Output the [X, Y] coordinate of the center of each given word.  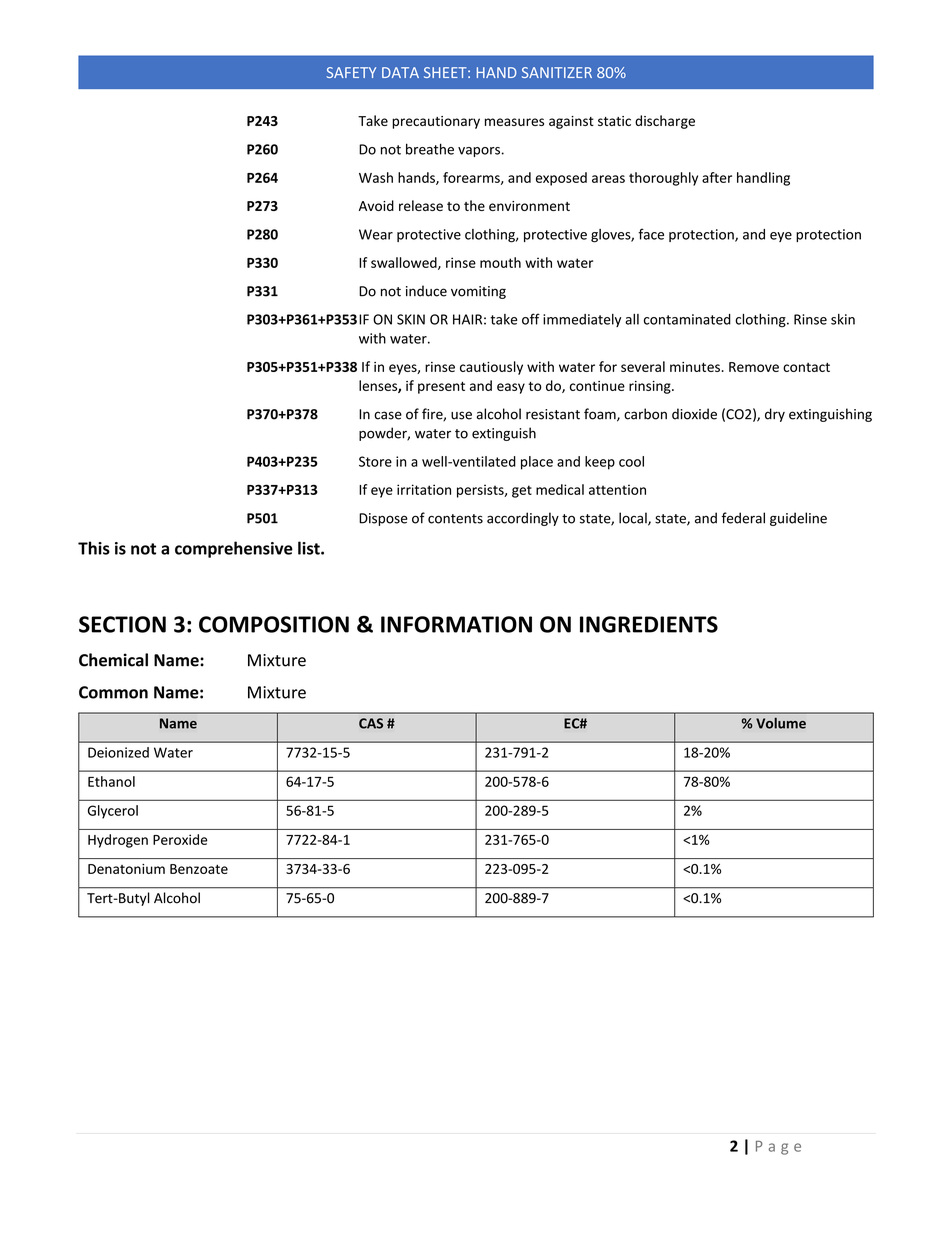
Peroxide [180, 839]
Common [113, 692]
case [388, 415]
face [651, 234]
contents [455, 519]
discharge [665, 122]
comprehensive [234, 549]
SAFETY [351, 72]
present [441, 388]
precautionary [436, 122]
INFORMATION [456, 624]
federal [743, 518]
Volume [781, 723]
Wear [376, 234]
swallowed [405, 263]
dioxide [694, 414]
